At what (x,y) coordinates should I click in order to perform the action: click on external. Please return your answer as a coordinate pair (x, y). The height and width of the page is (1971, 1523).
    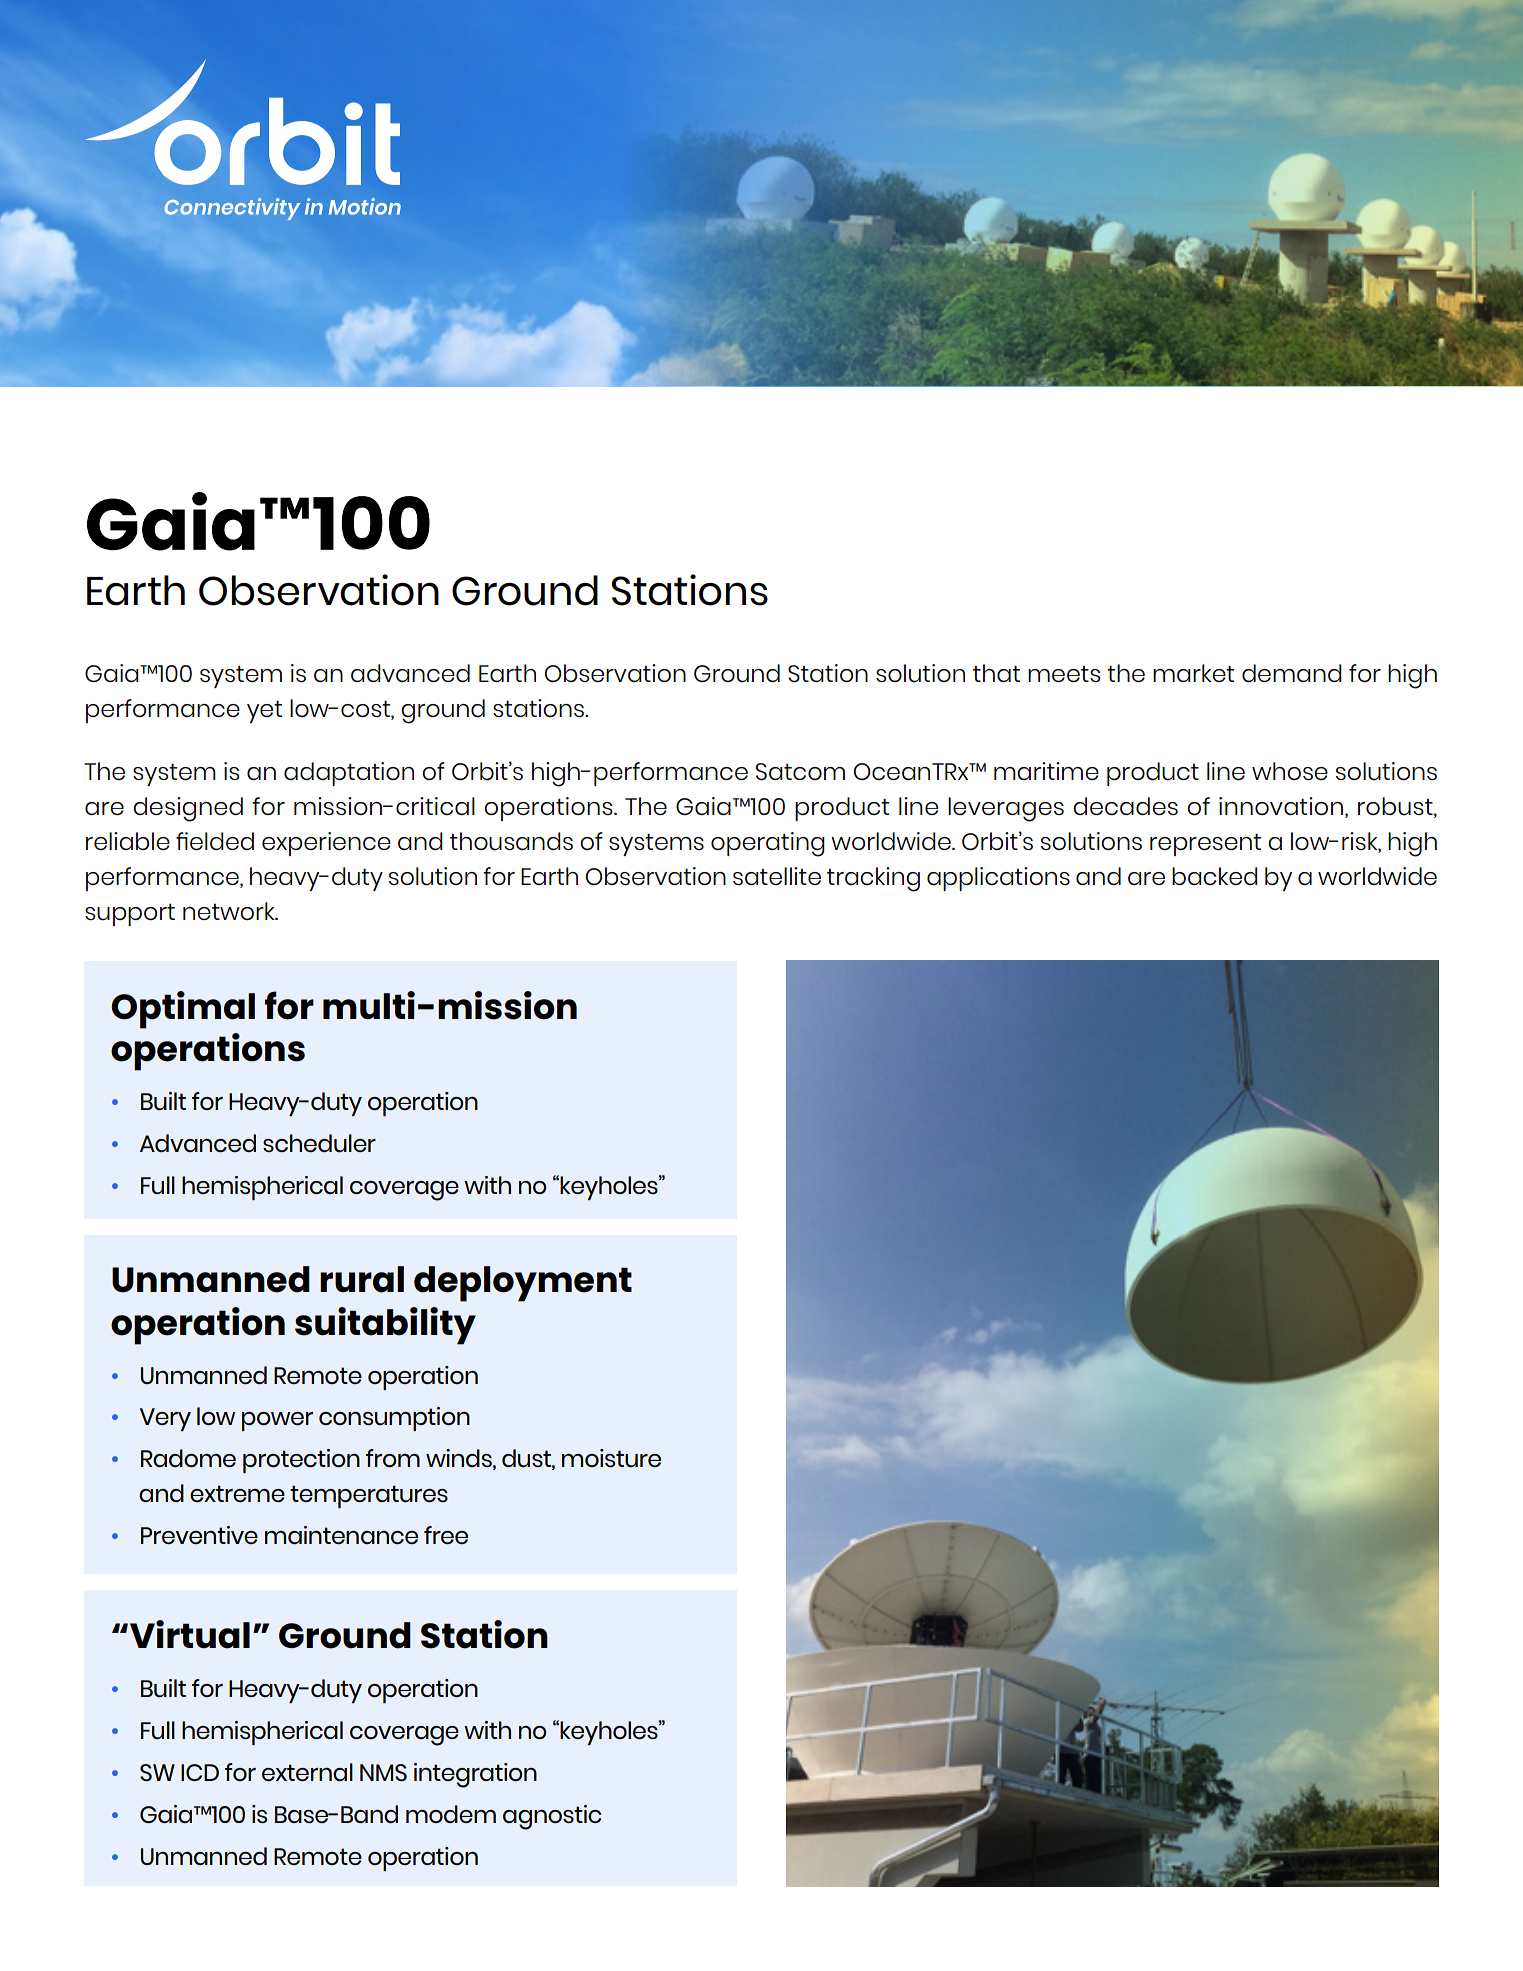
    Looking at the image, I should click on (307, 1772).
